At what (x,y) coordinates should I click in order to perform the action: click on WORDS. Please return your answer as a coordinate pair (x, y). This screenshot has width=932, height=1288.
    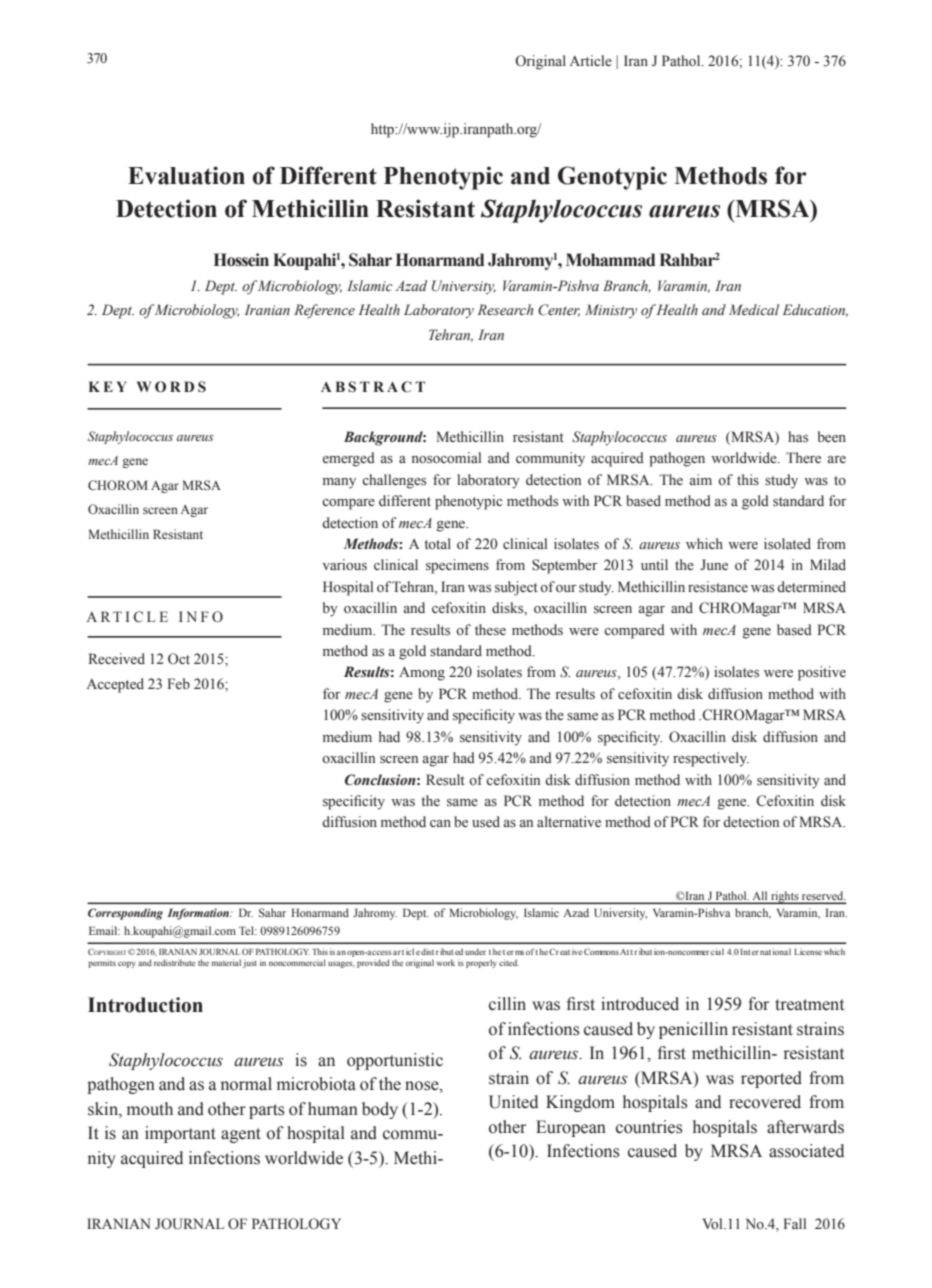
    Looking at the image, I should click on (171, 387).
